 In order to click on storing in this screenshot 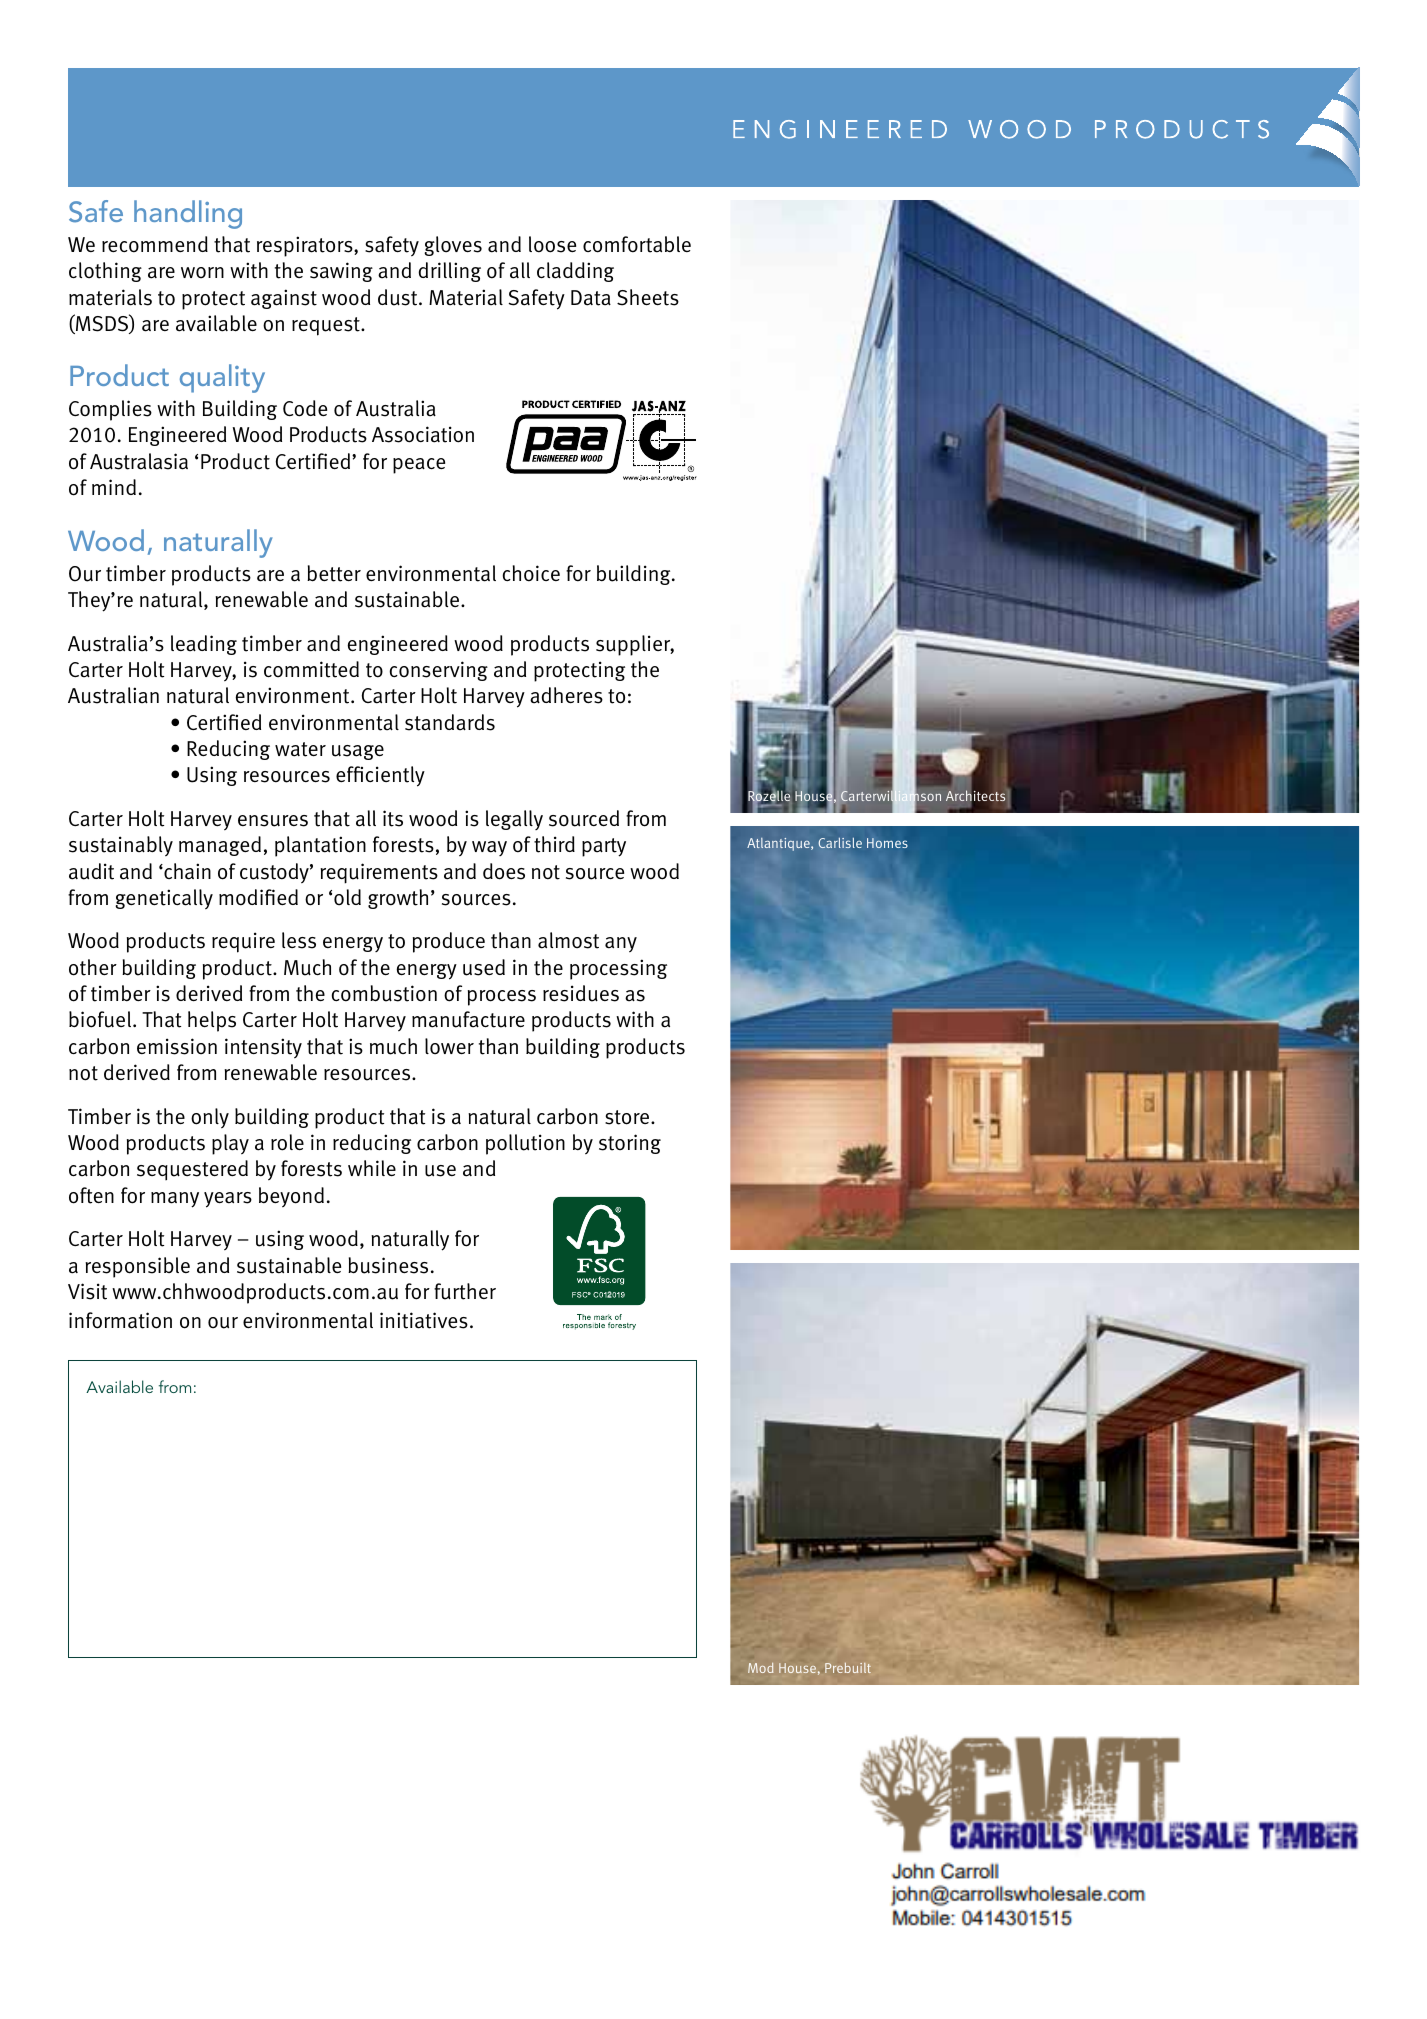, I will do `click(630, 1144)`.
